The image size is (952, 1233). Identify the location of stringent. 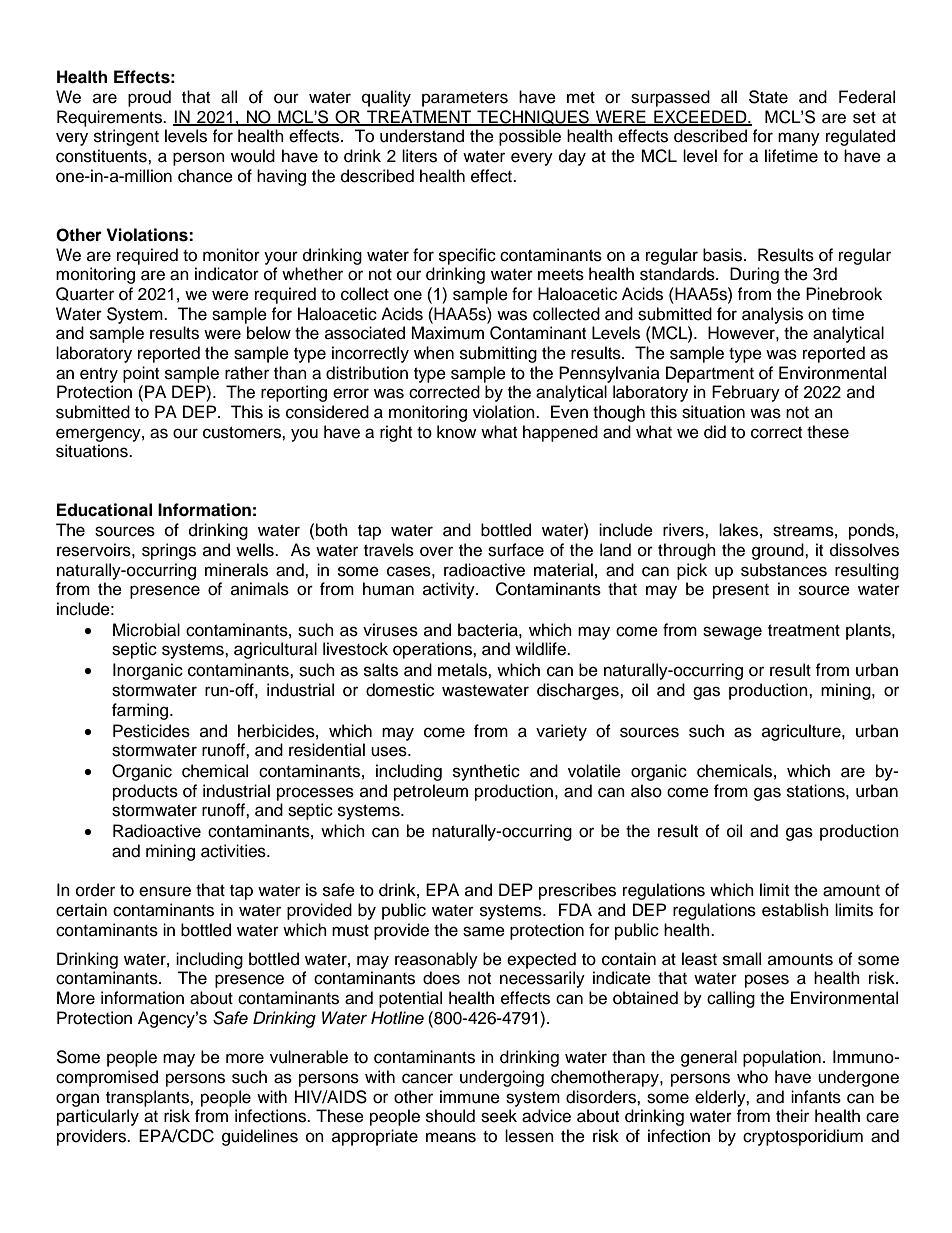
(126, 137).
